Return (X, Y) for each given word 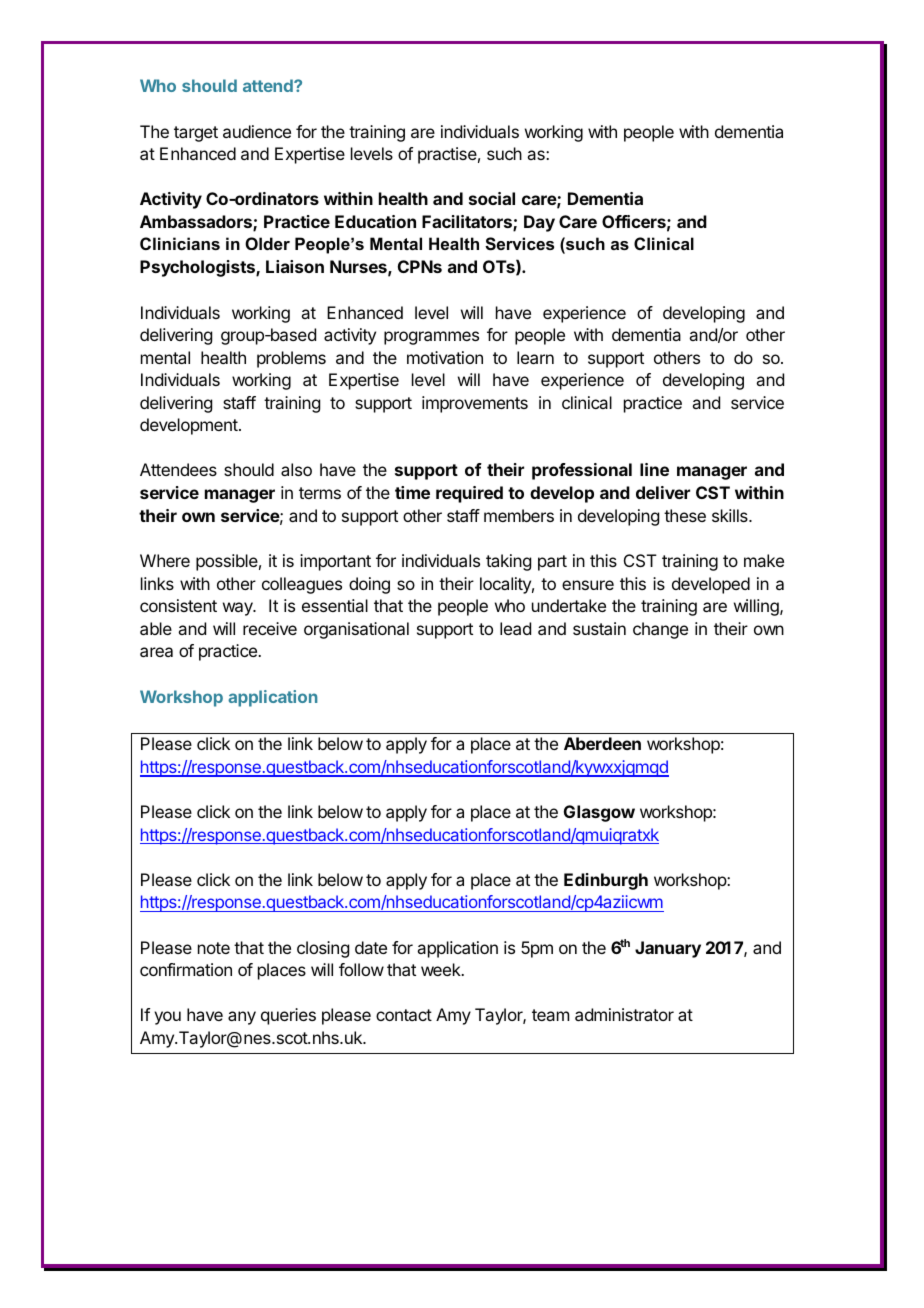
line (654, 469)
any (242, 1018)
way (239, 609)
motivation (445, 357)
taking (508, 562)
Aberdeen (602, 743)
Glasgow (599, 813)
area (156, 652)
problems (291, 359)
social (492, 198)
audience (257, 131)
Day (539, 223)
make (764, 560)
